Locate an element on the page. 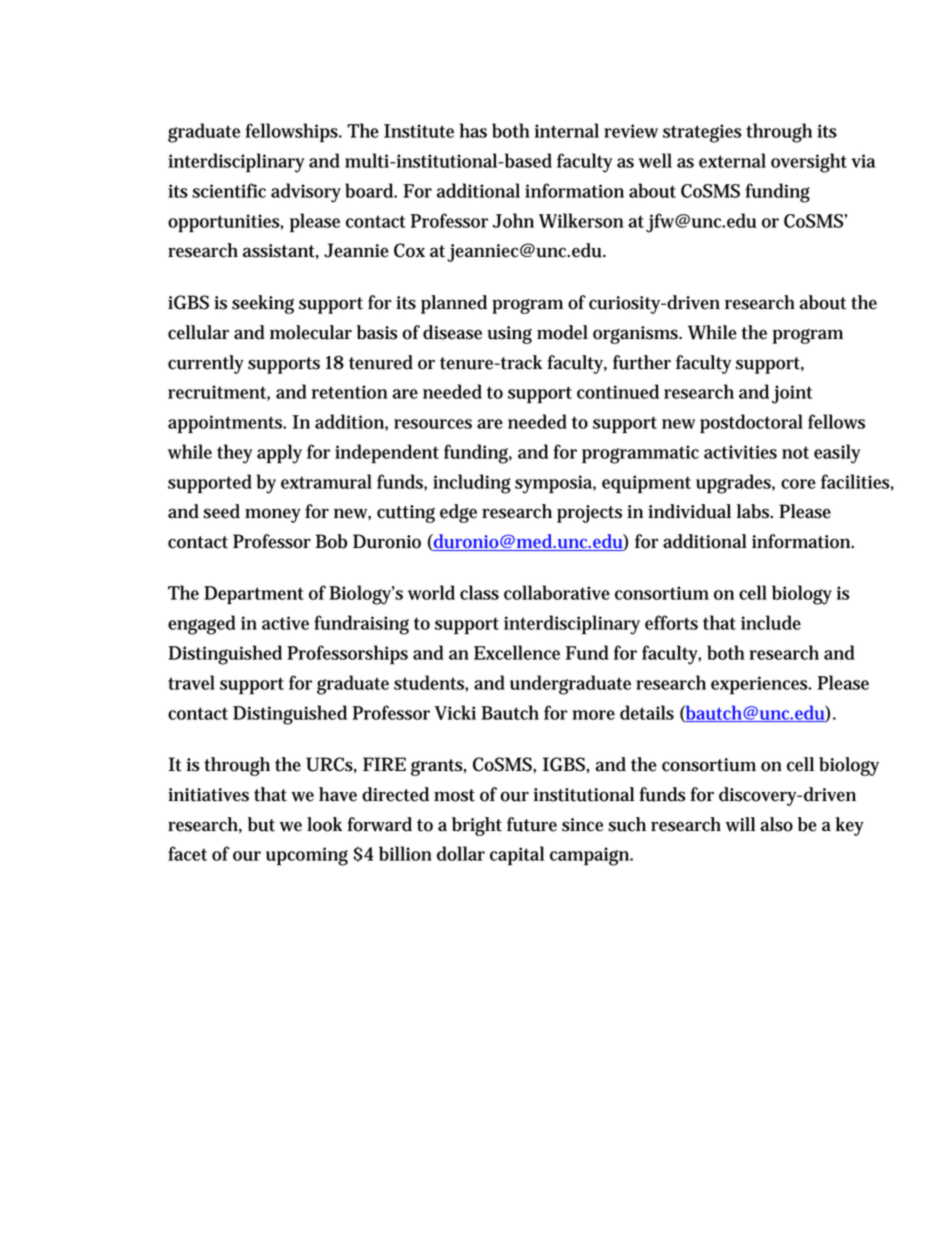 The height and width of the image is (1233, 952). scientific is located at coordinates (229, 190).
